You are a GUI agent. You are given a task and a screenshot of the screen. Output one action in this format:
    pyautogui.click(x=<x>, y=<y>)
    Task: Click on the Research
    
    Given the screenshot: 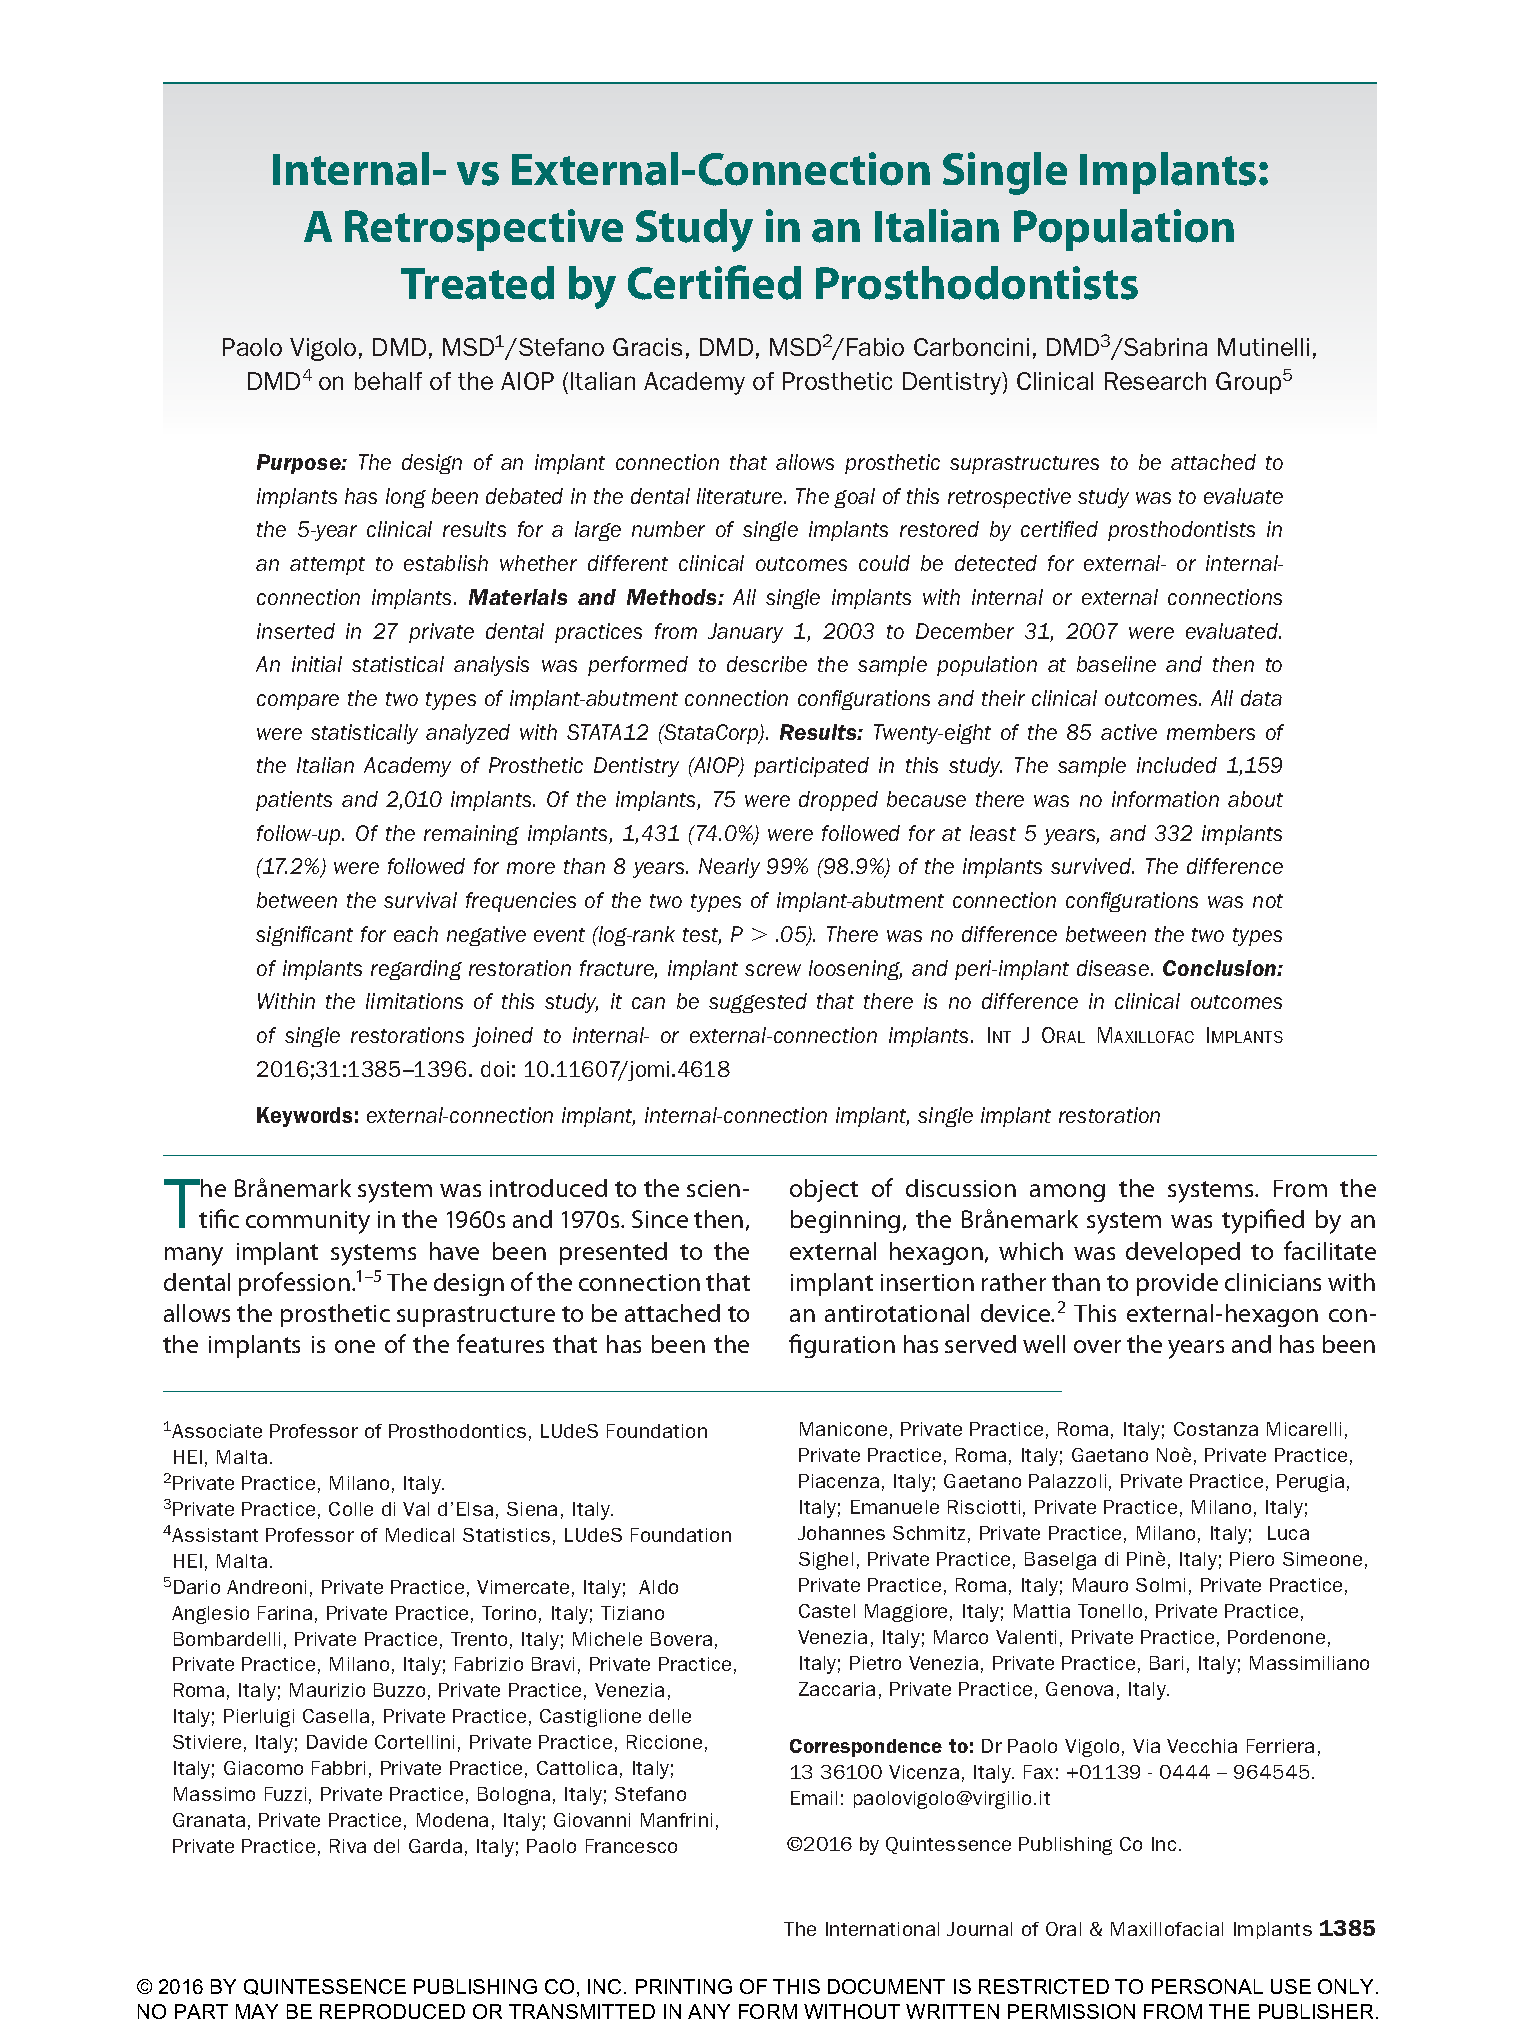 What is the action you would take?
    pyautogui.click(x=1155, y=381)
